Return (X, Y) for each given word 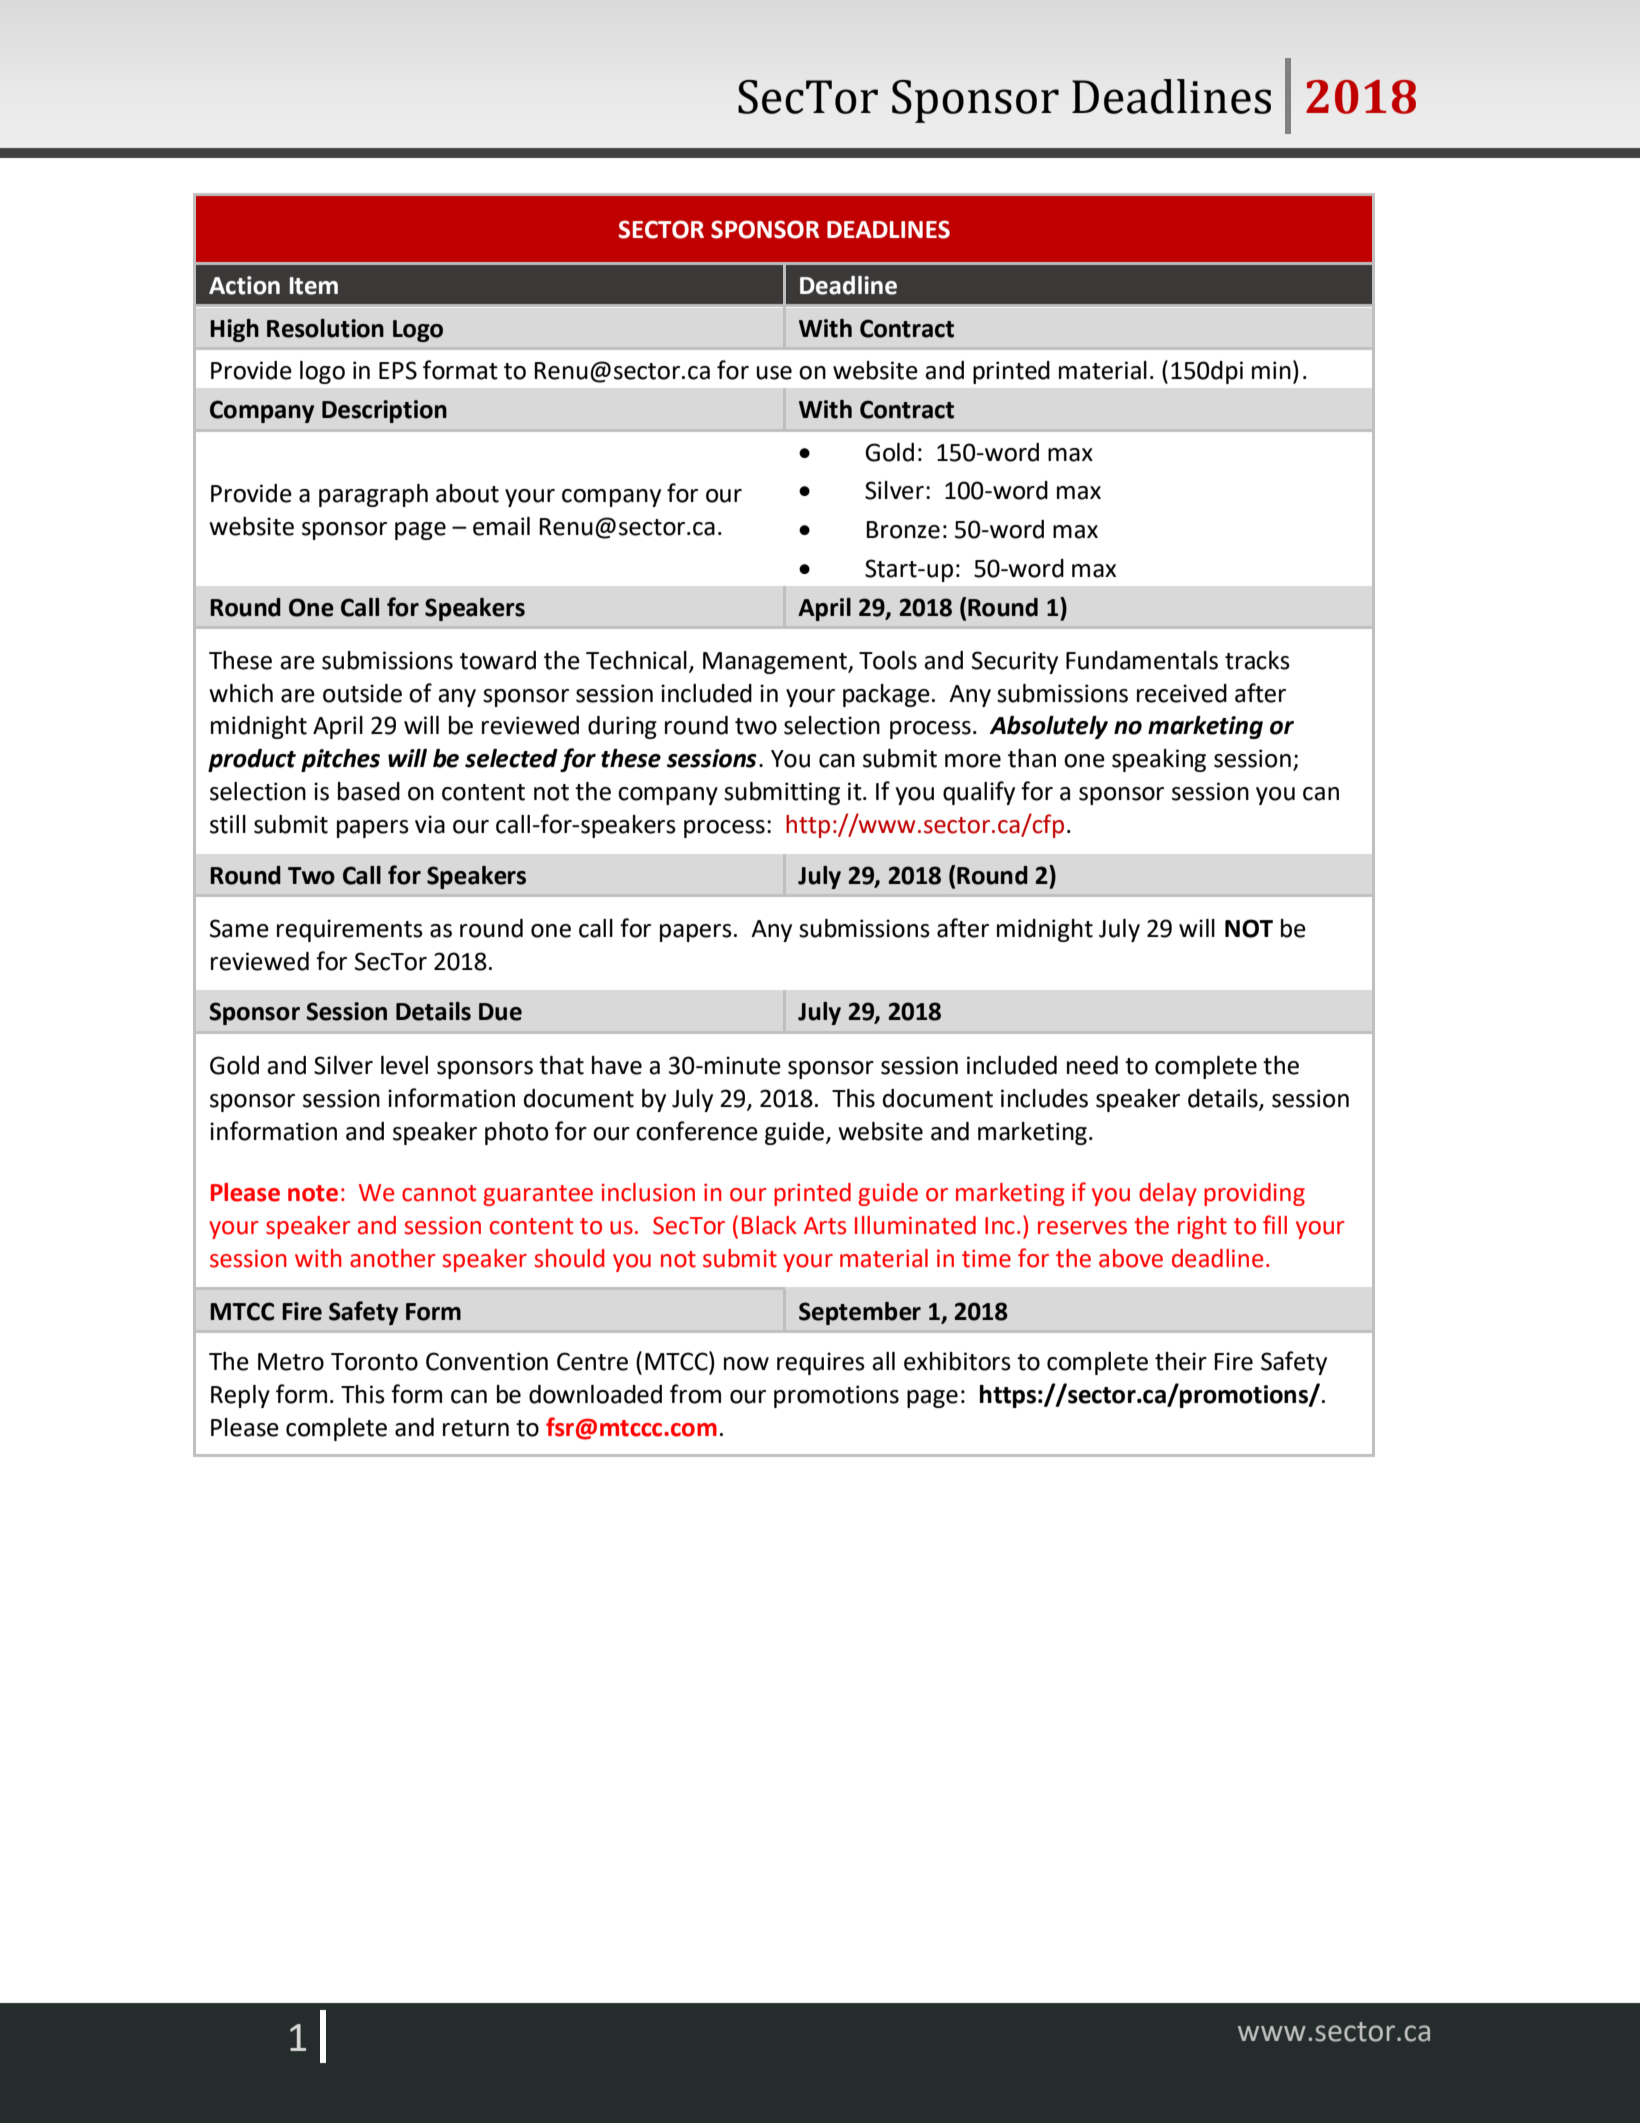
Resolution (325, 328)
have (617, 1065)
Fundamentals (1142, 660)
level (404, 1065)
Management (776, 663)
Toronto (374, 1362)
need (1092, 1065)
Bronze (903, 530)
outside (362, 693)
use (774, 373)
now (746, 1364)
